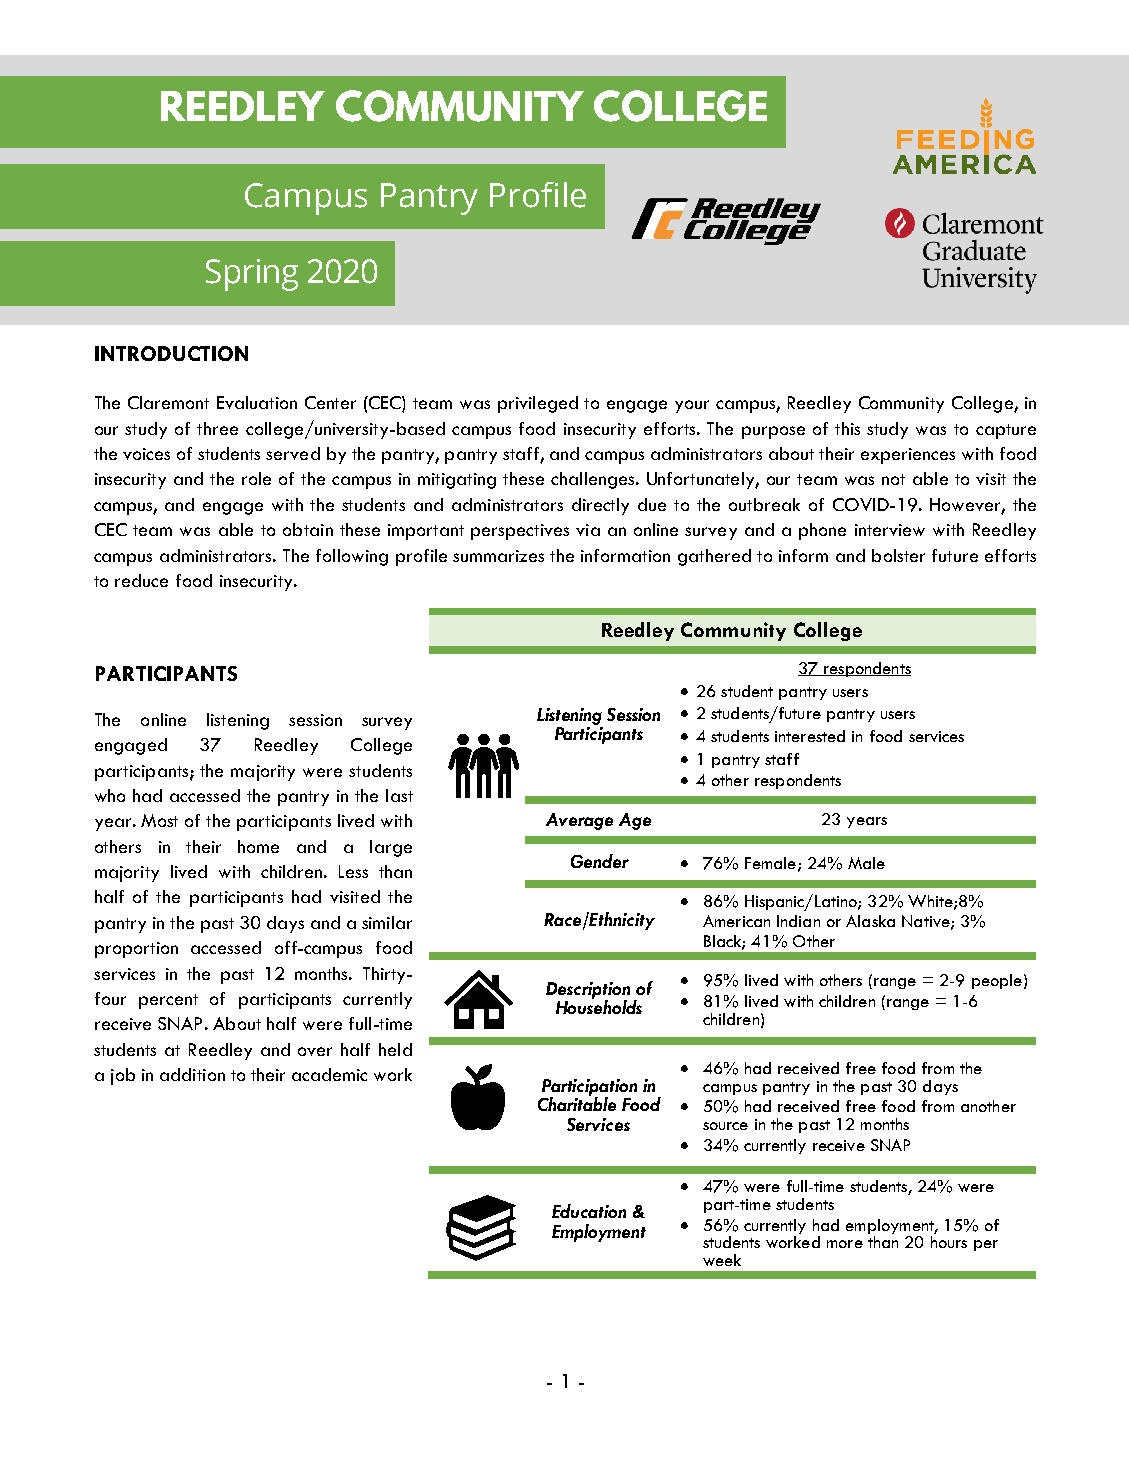  Describe the element at coordinates (579, 821) in the image. I see `Average` at that location.
